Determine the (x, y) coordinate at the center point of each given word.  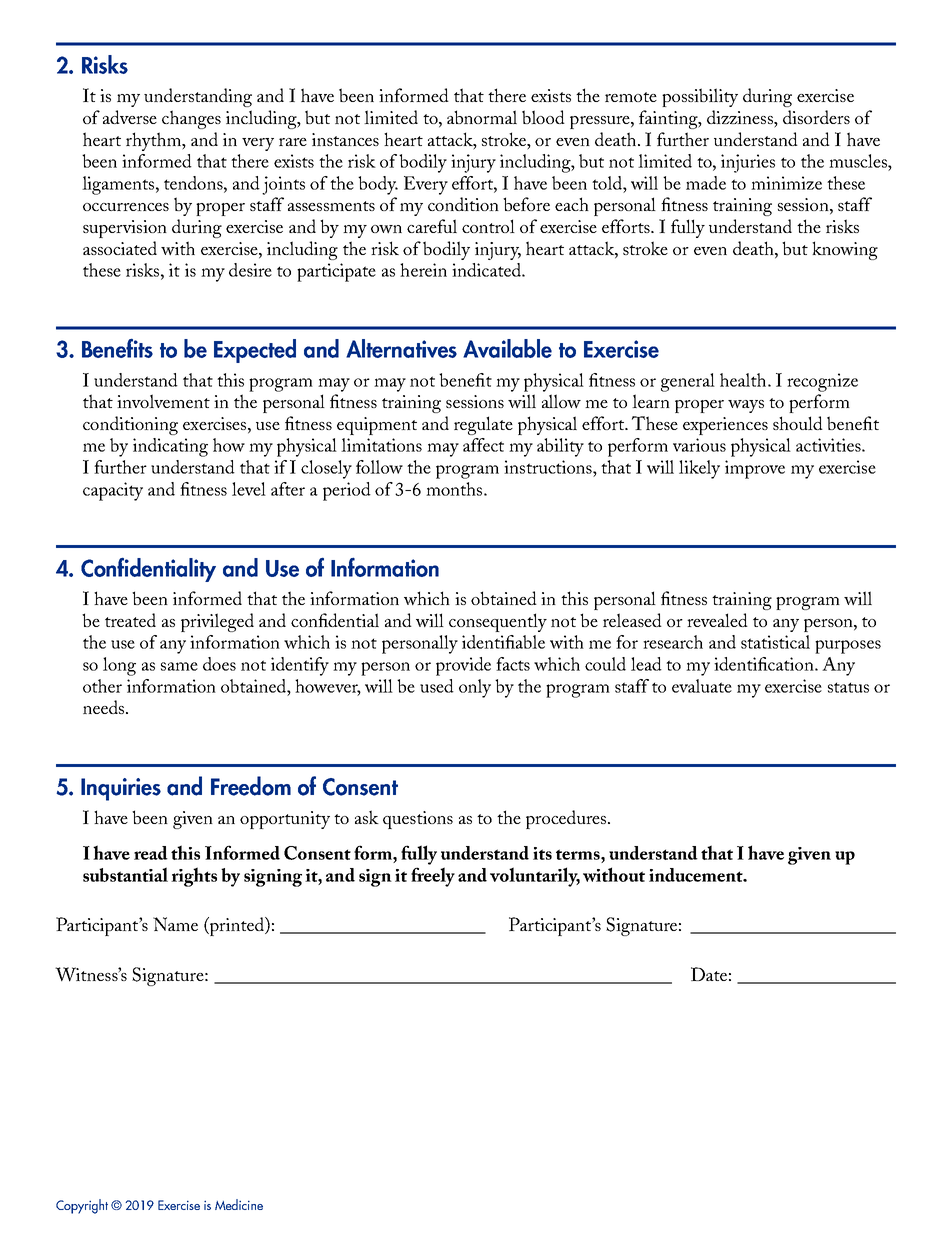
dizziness (741, 117)
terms (579, 854)
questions (418, 820)
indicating (170, 447)
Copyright (82, 1206)
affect (483, 445)
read (151, 853)
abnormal (482, 117)
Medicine (239, 1204)
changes (191, 119)
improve (755, 469)
